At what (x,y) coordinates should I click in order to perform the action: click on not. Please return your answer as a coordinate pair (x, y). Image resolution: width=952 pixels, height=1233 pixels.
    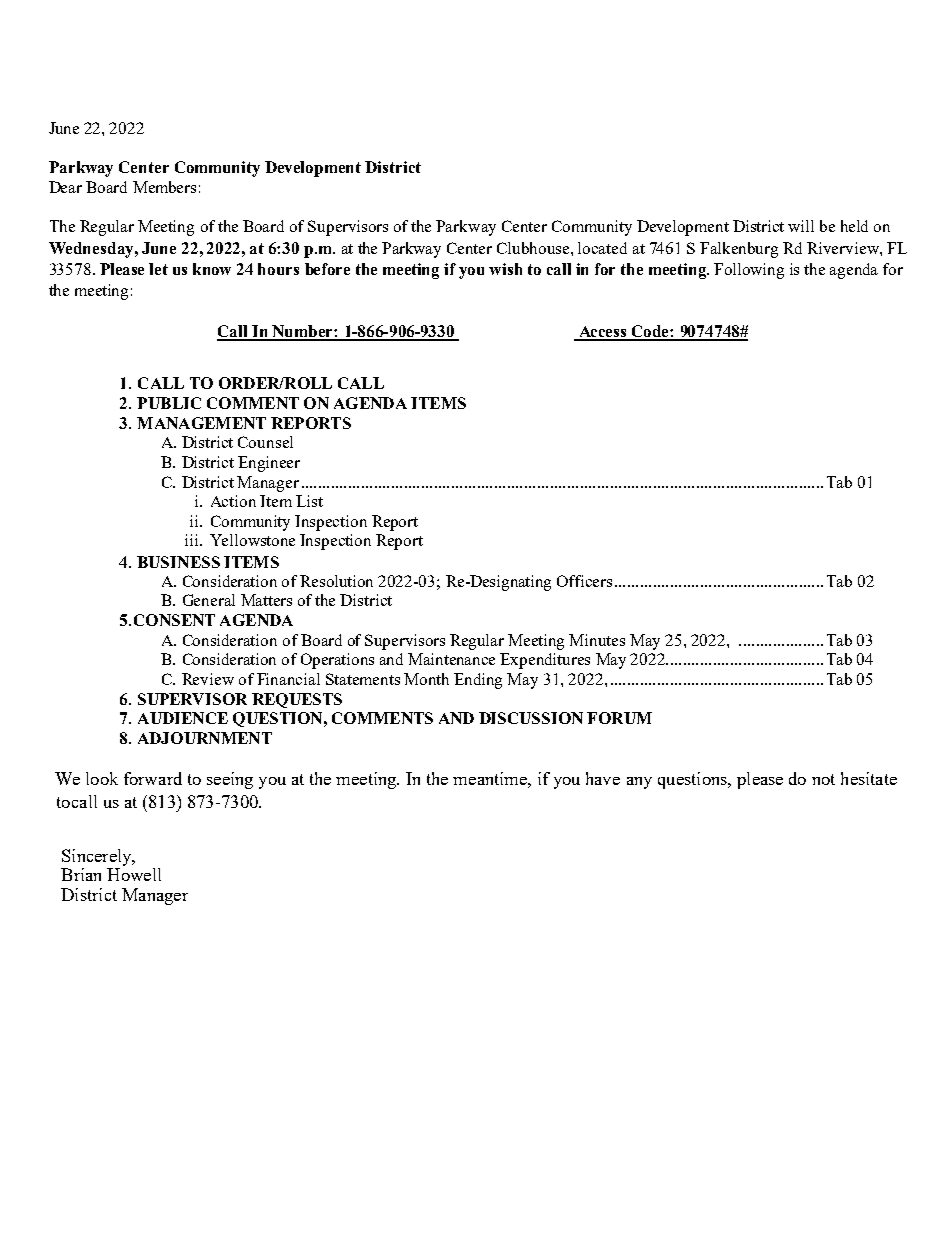
    Looking at the image, I should click on (823, 779).
